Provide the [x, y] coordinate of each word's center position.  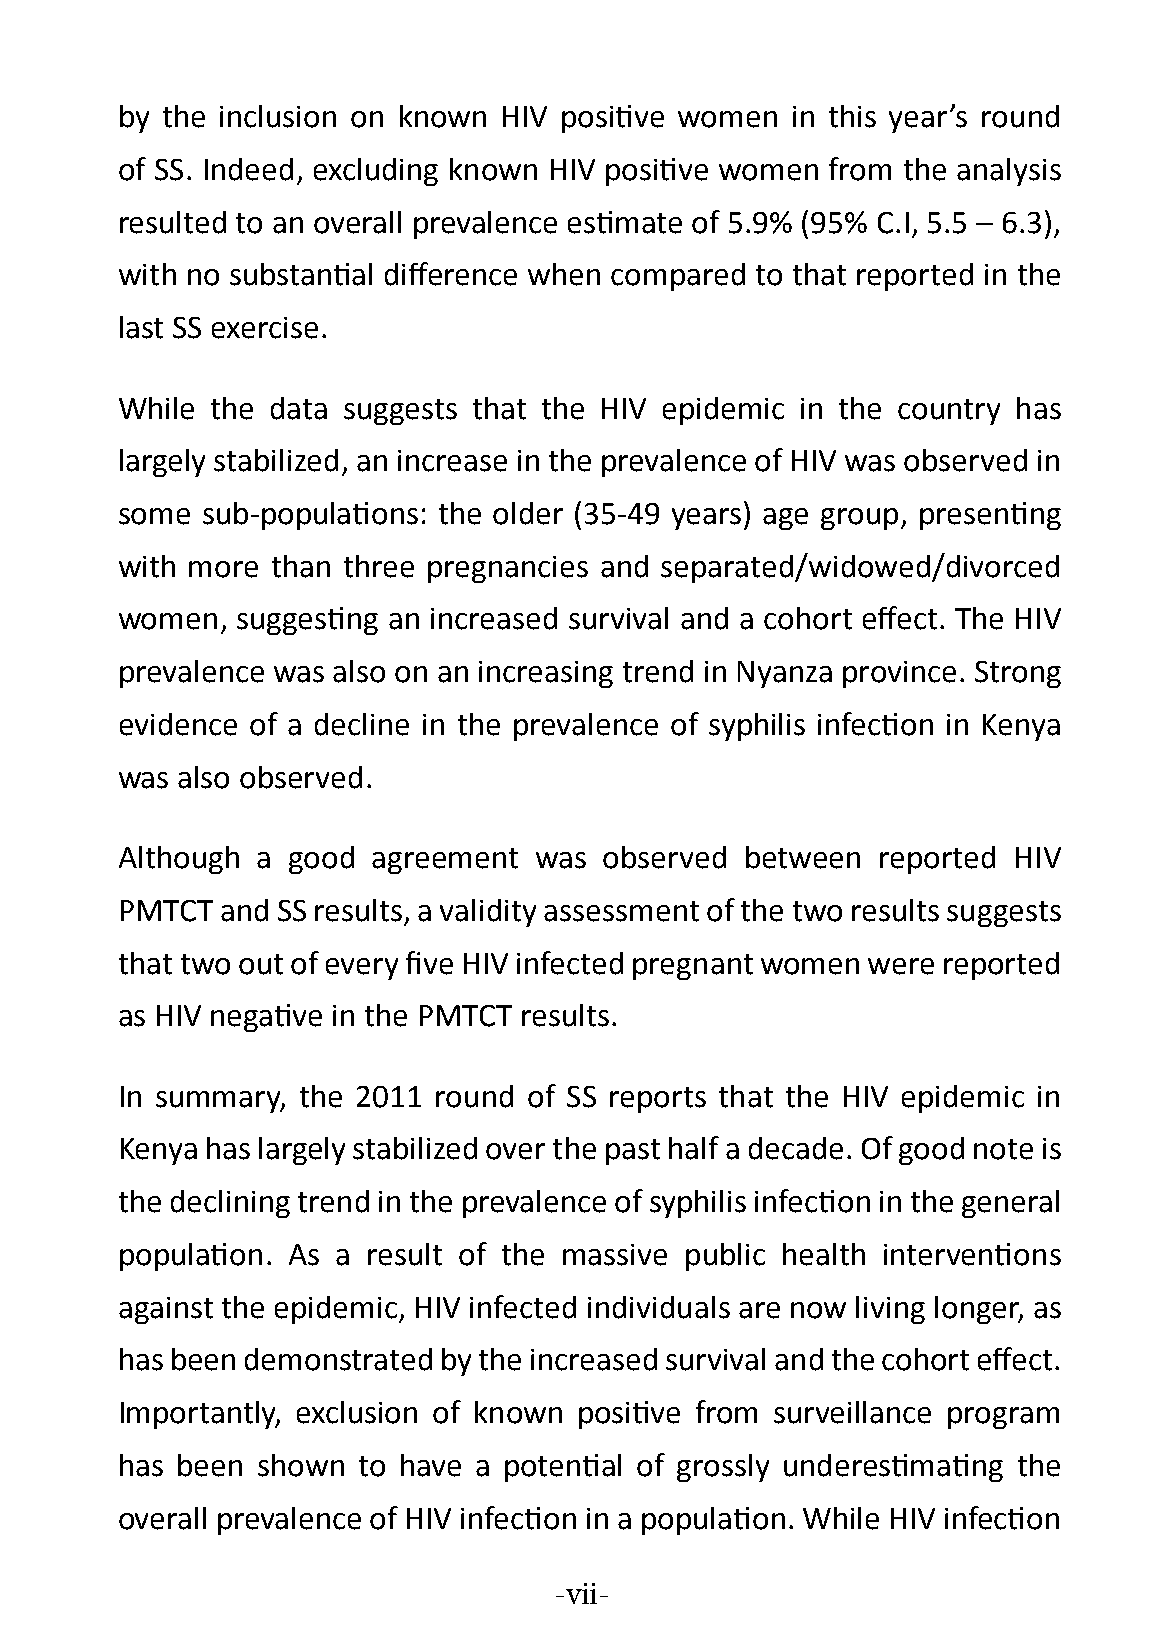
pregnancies [508, 569]
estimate [625, 222]
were [901, 966]
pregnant [693, 967]
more [223, 569]
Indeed [249, 169]
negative [266, 1018]
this [852, 116]
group [859, 519]
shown [301, 1465]
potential [563, 1468]
